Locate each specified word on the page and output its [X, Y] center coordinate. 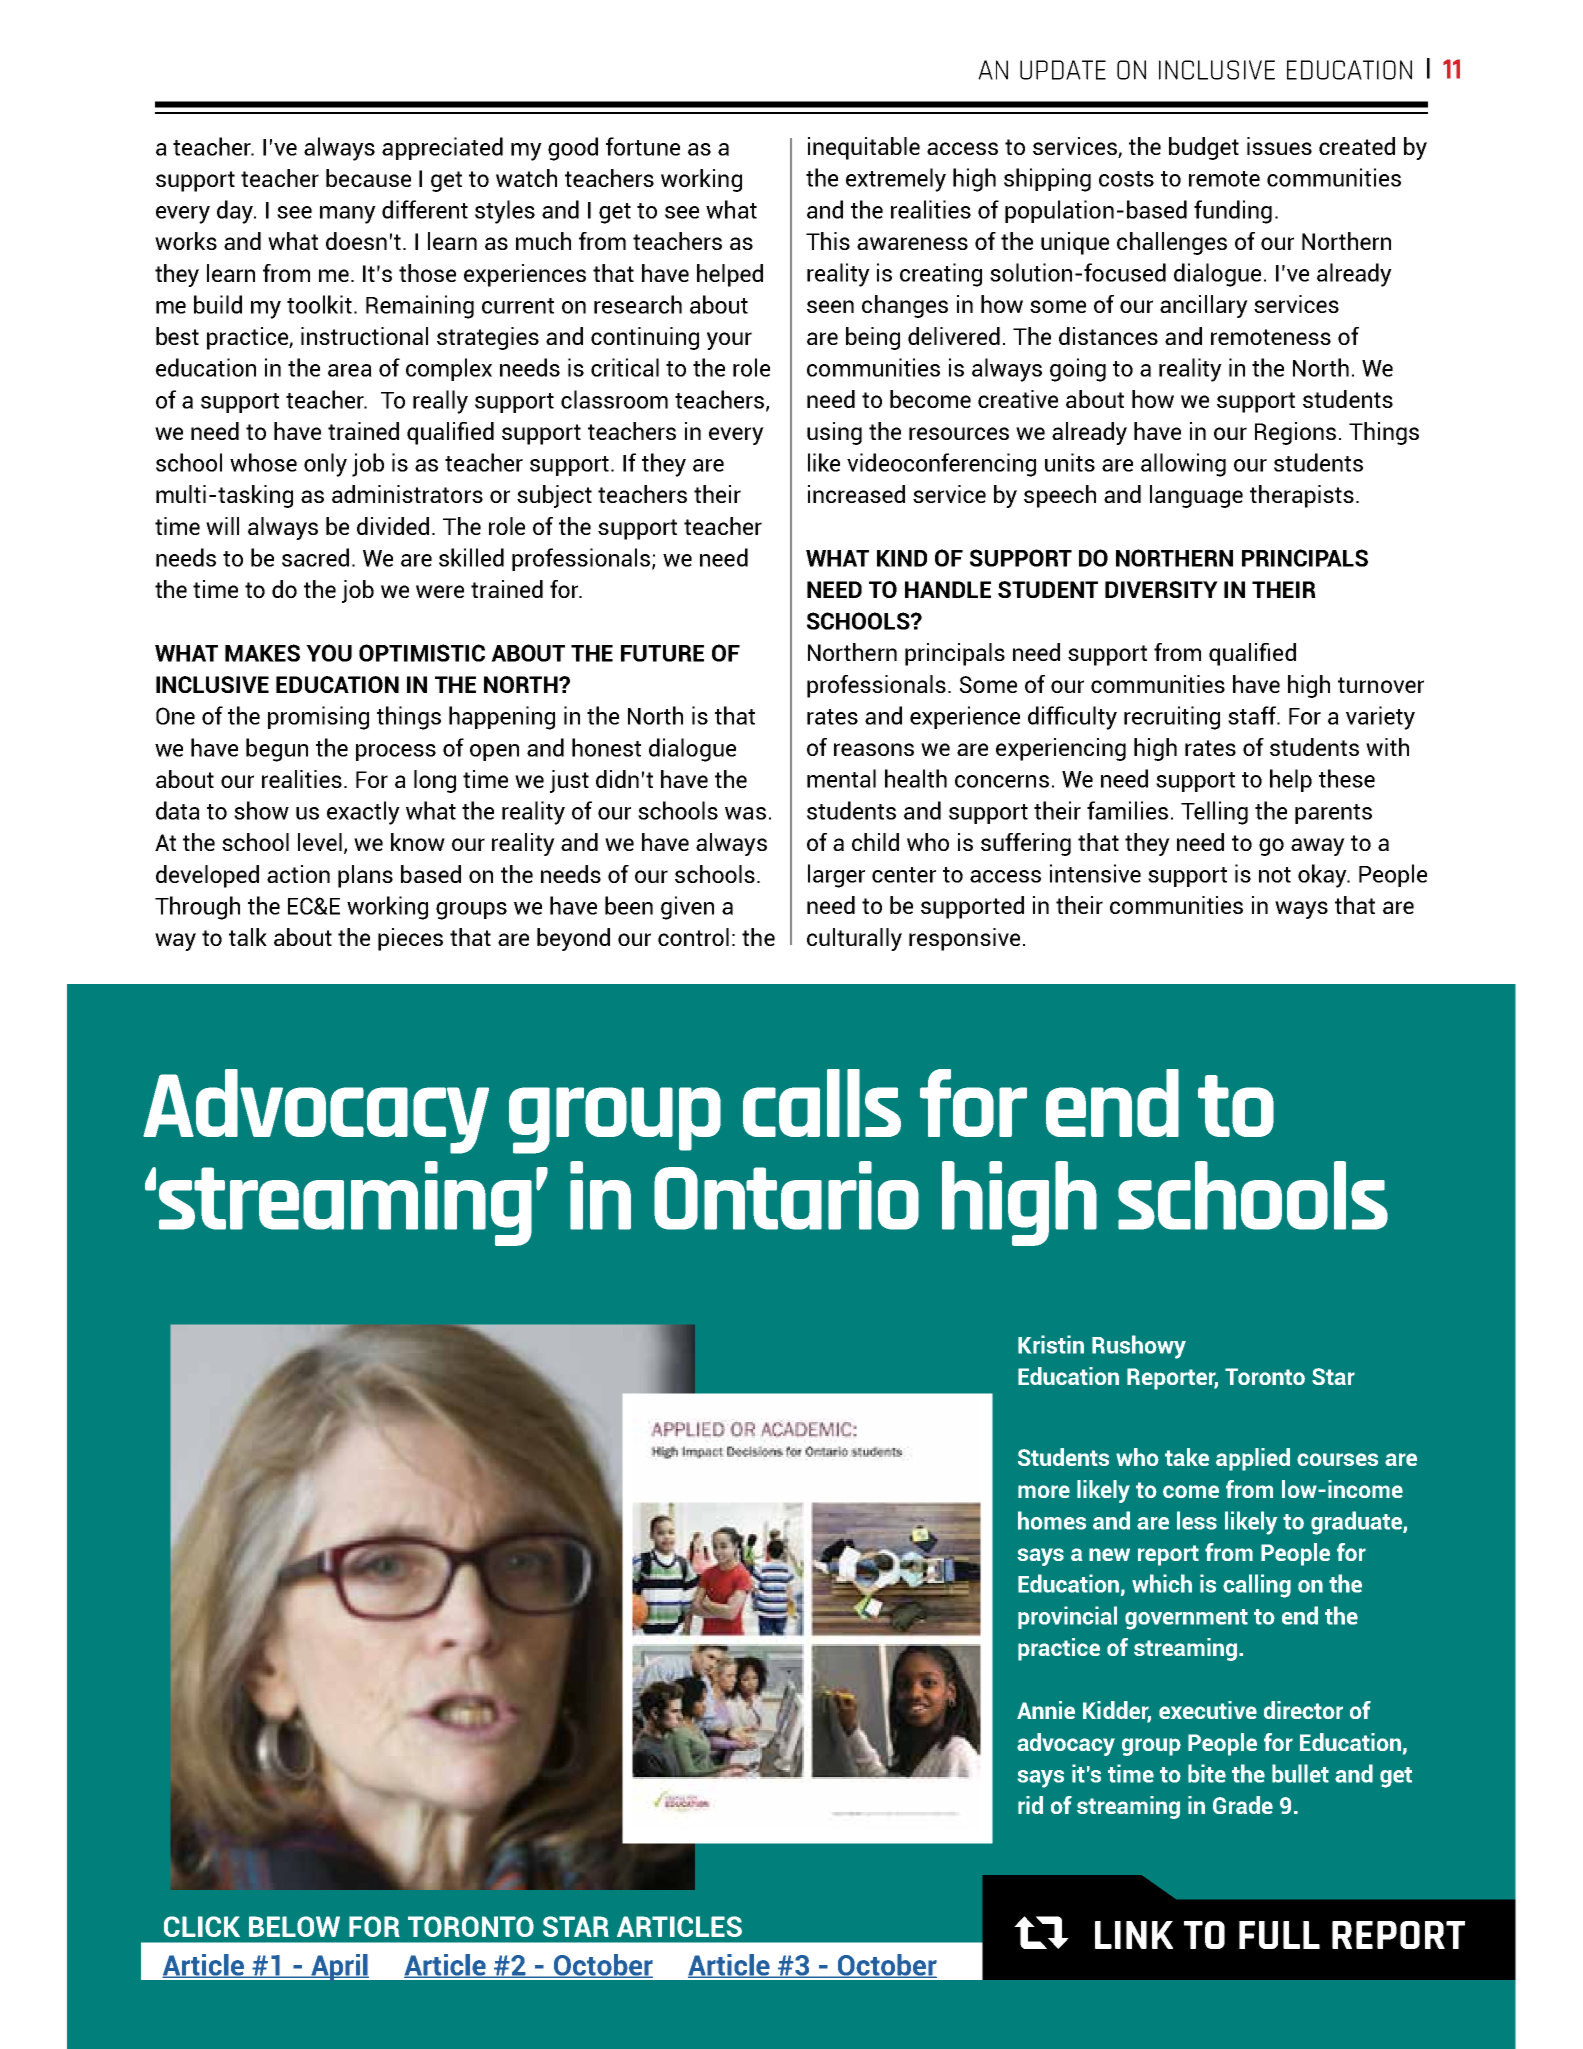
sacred [315, 557]
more [1044, 1491]
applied [1253, 1459]
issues [1279, 146]
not [1275, 875]
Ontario [786, 1195]
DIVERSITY [1161, 589]
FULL [1279, 1935]
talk [248, 937]
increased [856, 494]
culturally [854, 939]
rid [1030, 1805]
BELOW [294, 1926]
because [368, 178]
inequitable [864, 148]
